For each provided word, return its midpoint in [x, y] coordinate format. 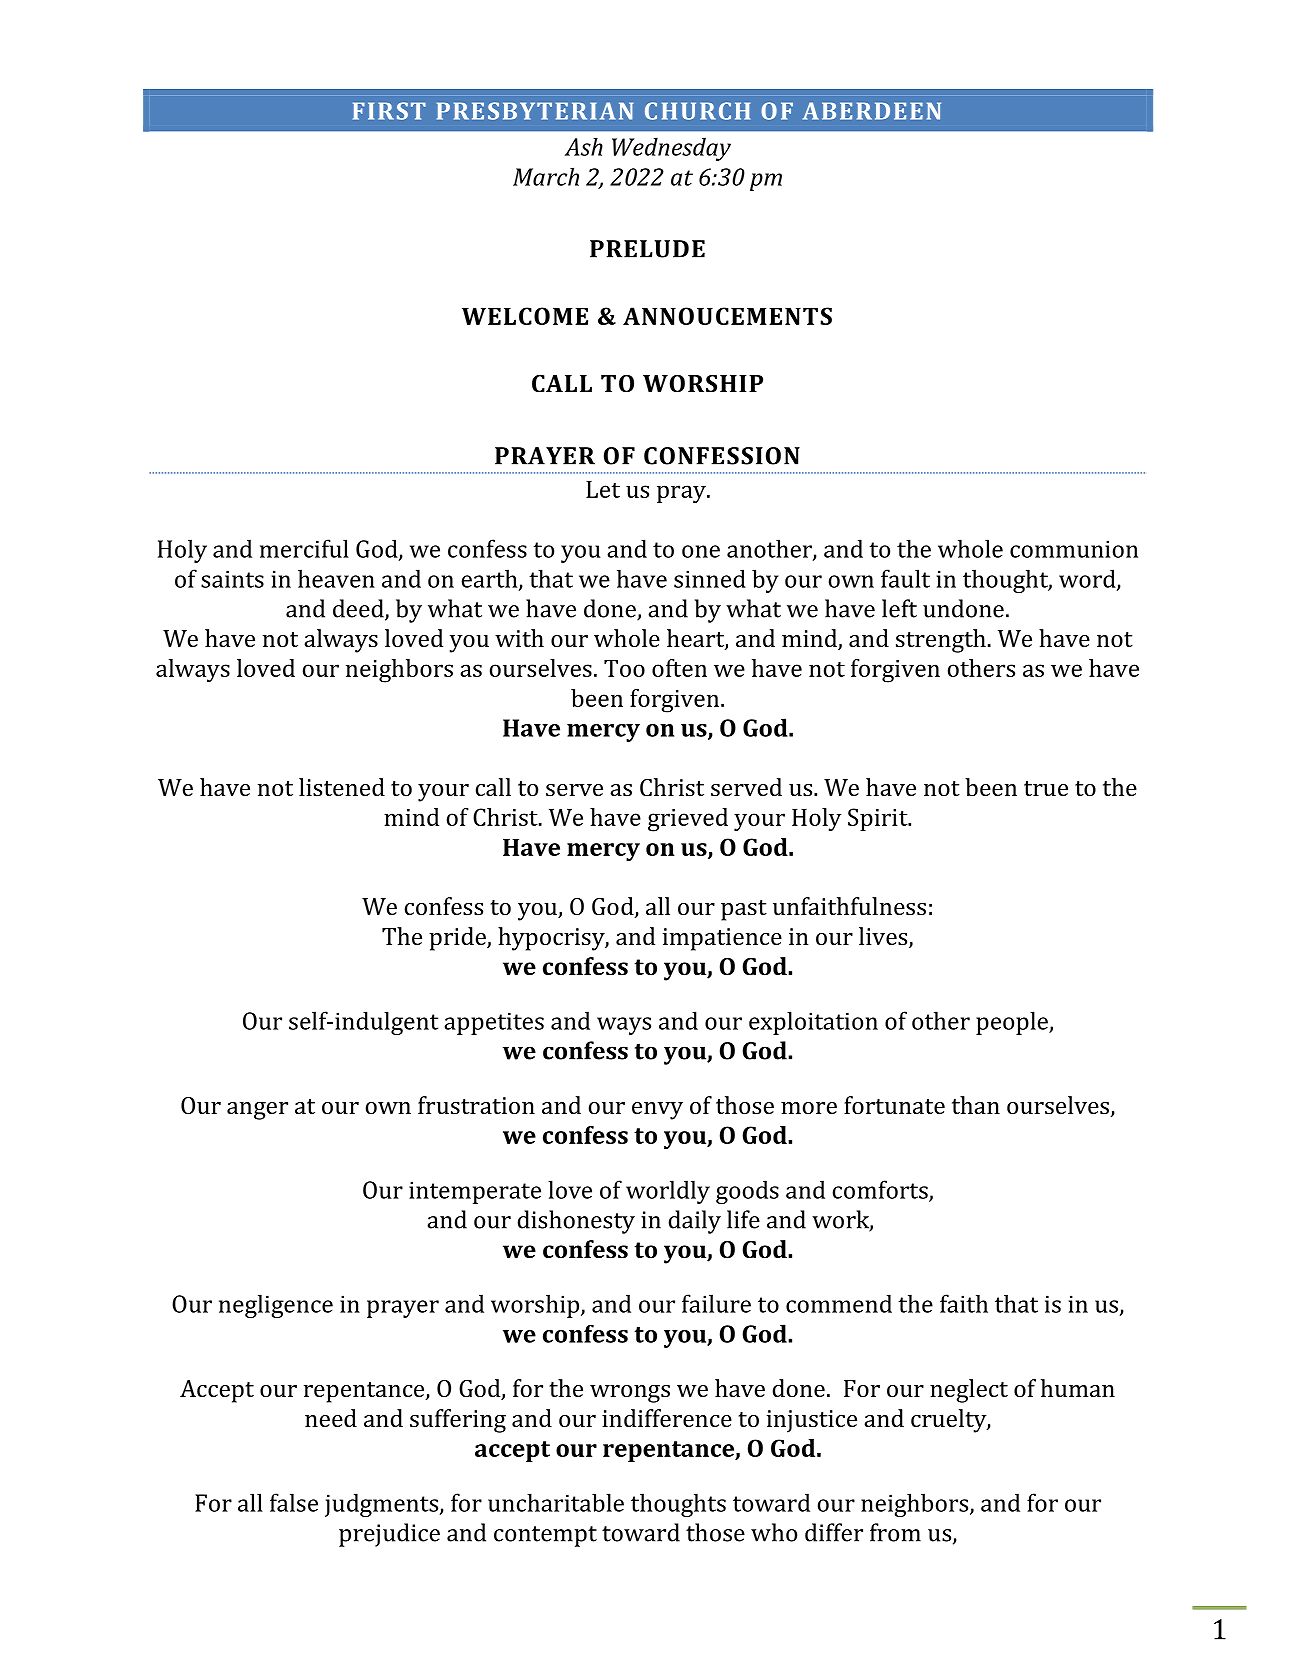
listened [342, 787]
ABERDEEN [872, 111]
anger [257, 1111]
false [294, 1502]
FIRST [389, 111]
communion [1074, 549]
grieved [688, 820]
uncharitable [556, 1502]
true [1046, 788]
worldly [668, 1192]
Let [603, 489]
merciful [304, 548]
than [976, 1105]
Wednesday [671, 149]
